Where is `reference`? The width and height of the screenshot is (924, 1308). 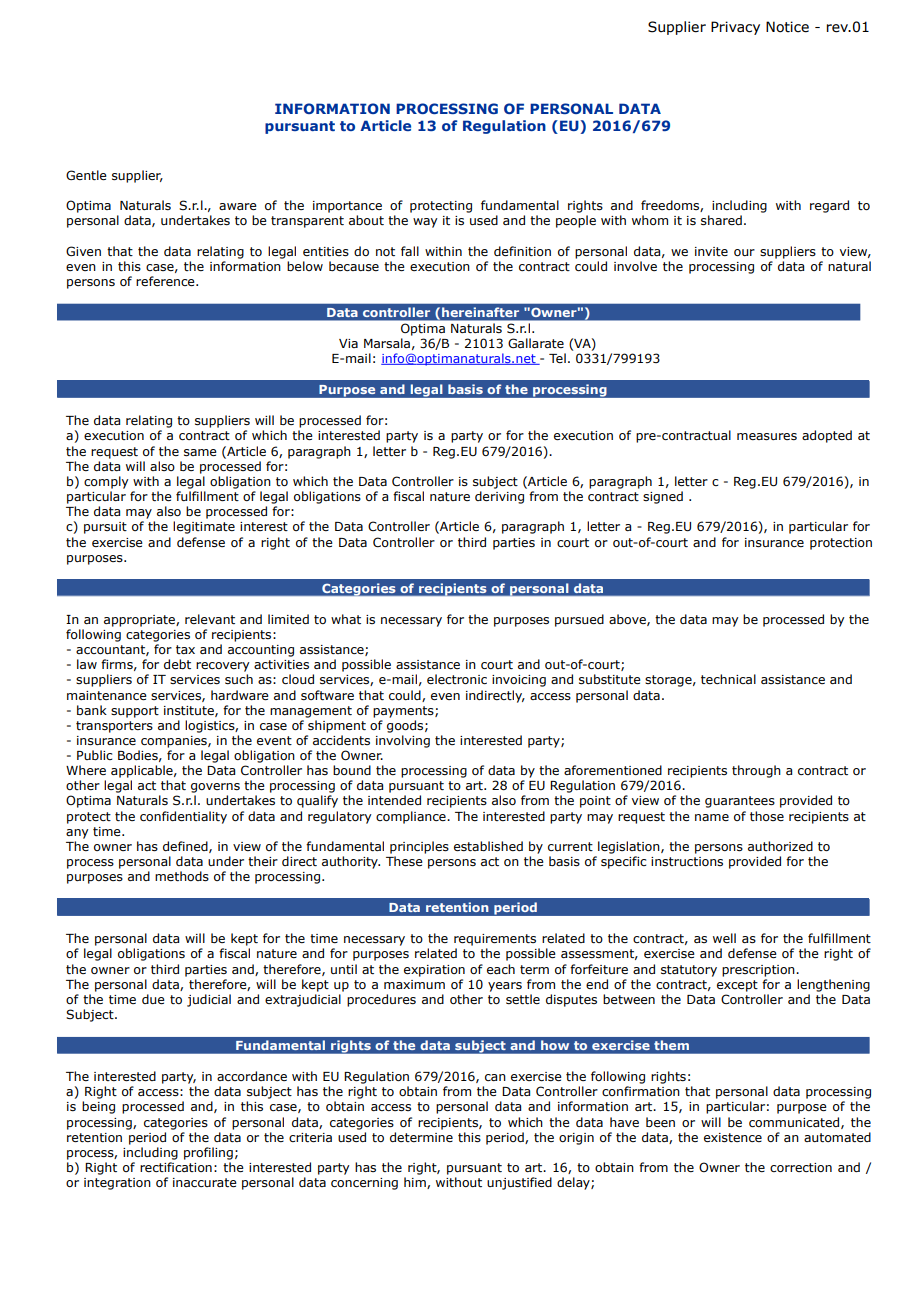 reference is located at coordinates (166, 281).
